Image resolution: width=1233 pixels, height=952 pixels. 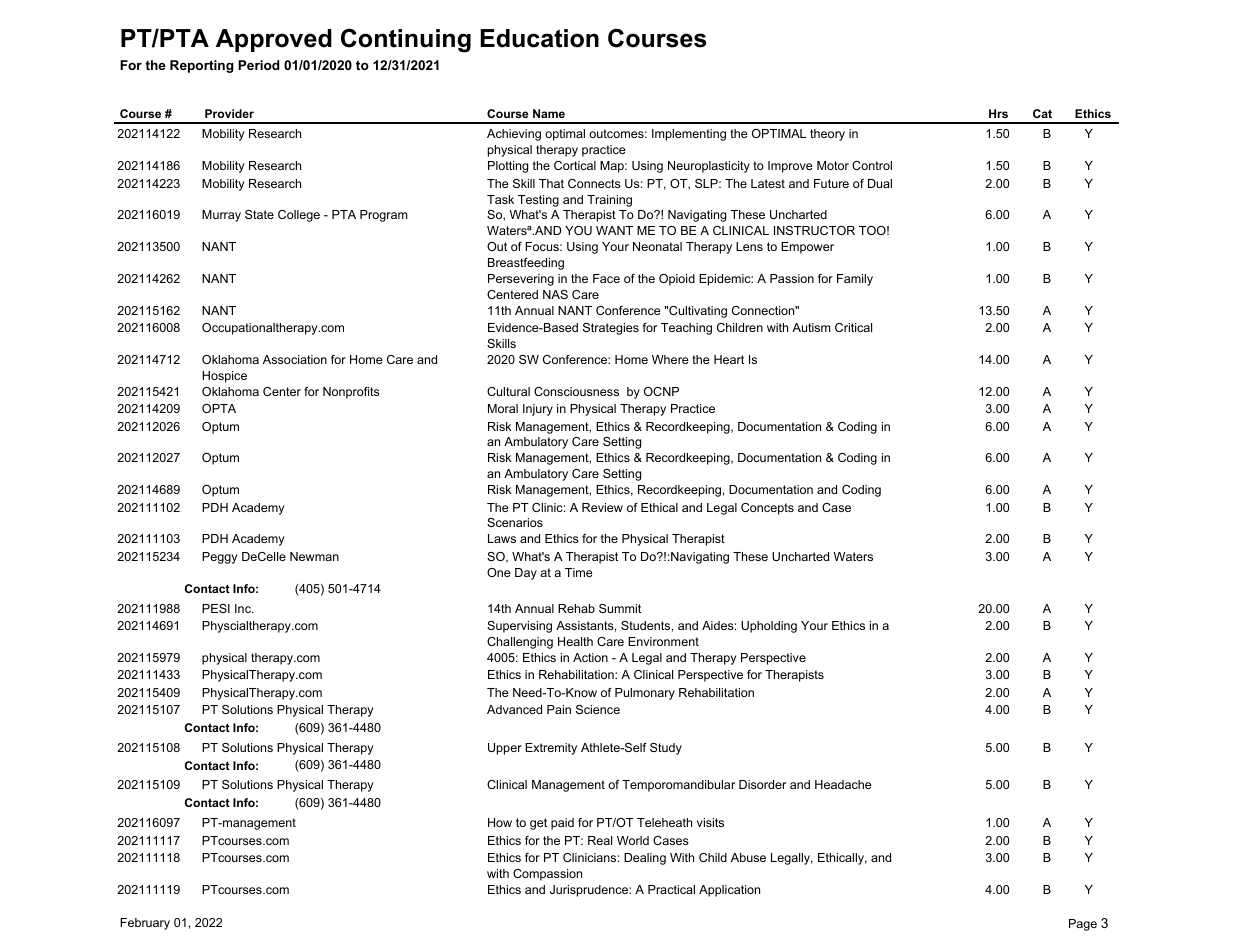 What do you see at coordinates (145, 924) in the page?
I see `February` at bounding box center [145, 924].
